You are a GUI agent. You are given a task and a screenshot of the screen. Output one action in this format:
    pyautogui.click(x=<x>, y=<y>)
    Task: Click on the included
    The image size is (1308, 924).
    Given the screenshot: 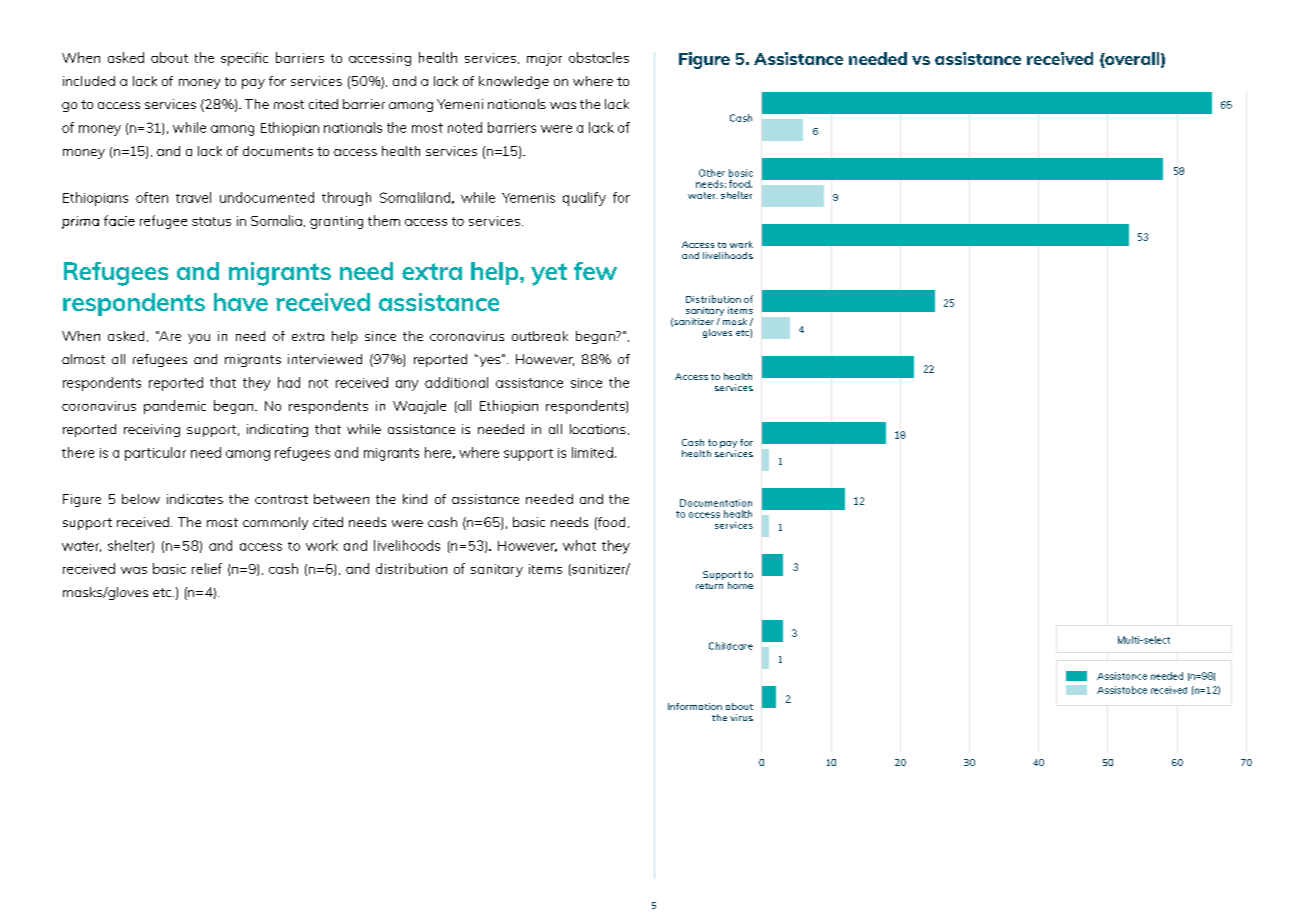 What is the action you would take?
    pyautogui.click(x=89, y=81)
